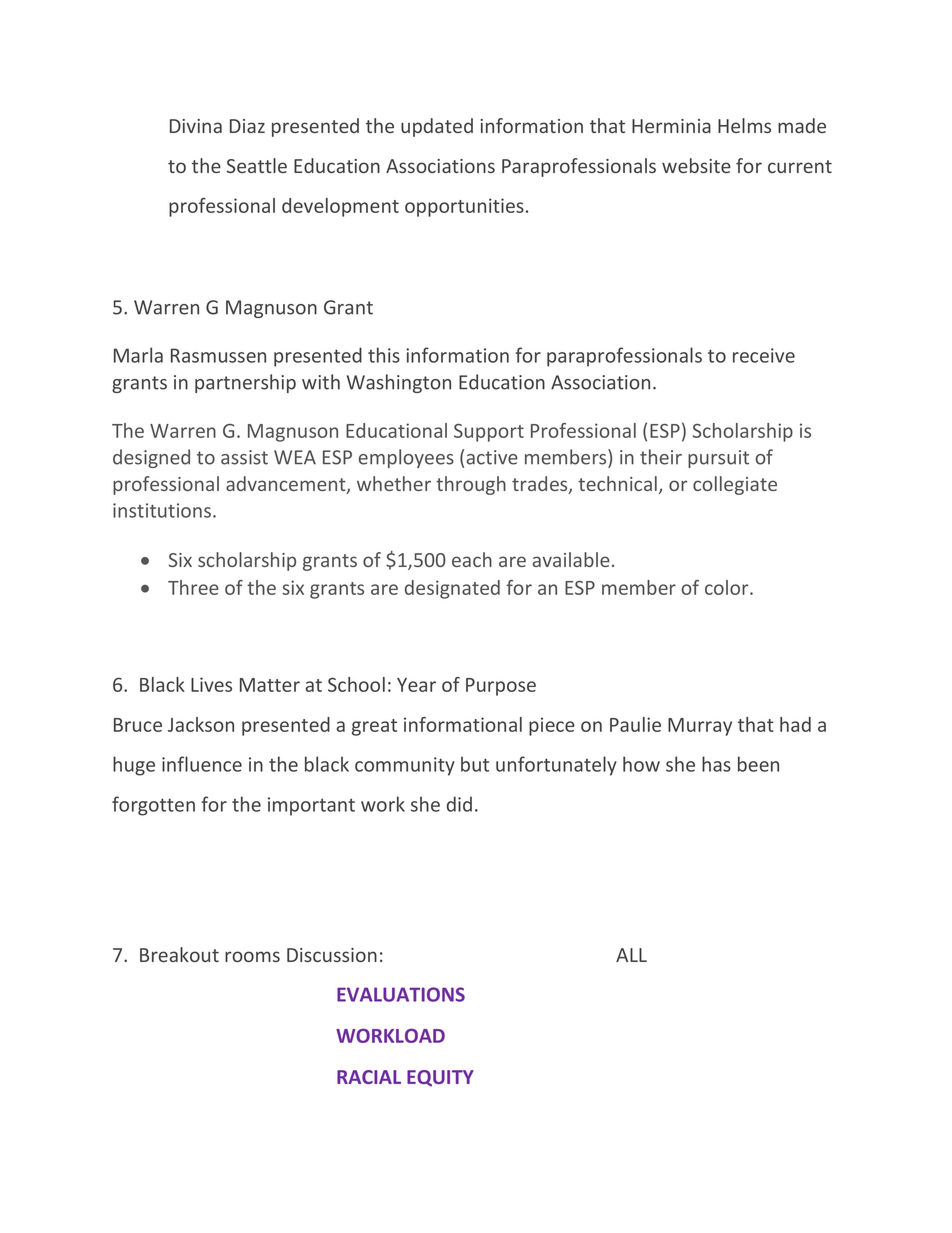  Describe the element at coordinates (257, 165) in the document. I see `Seattle` at that location.
